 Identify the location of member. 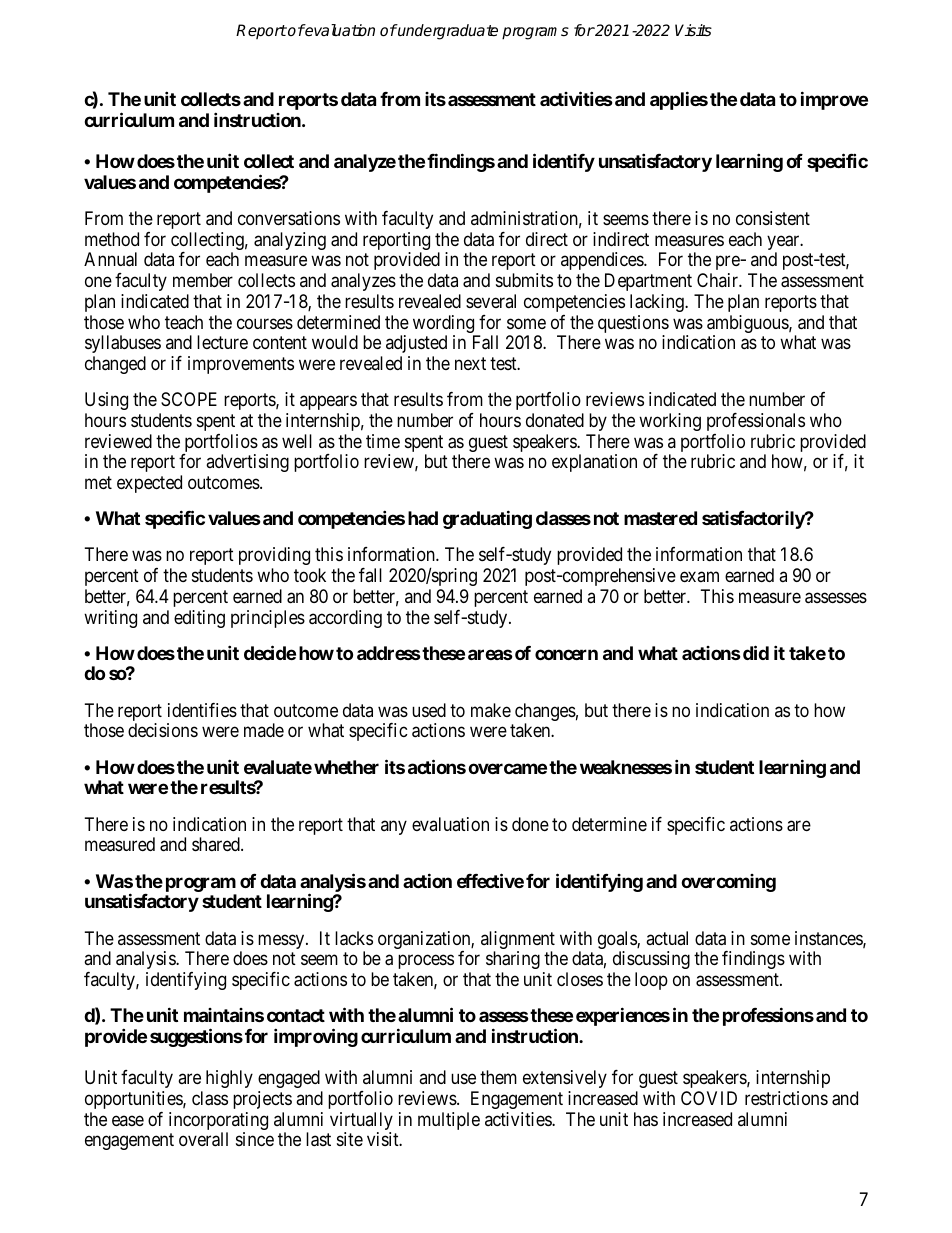
(203, 280).
